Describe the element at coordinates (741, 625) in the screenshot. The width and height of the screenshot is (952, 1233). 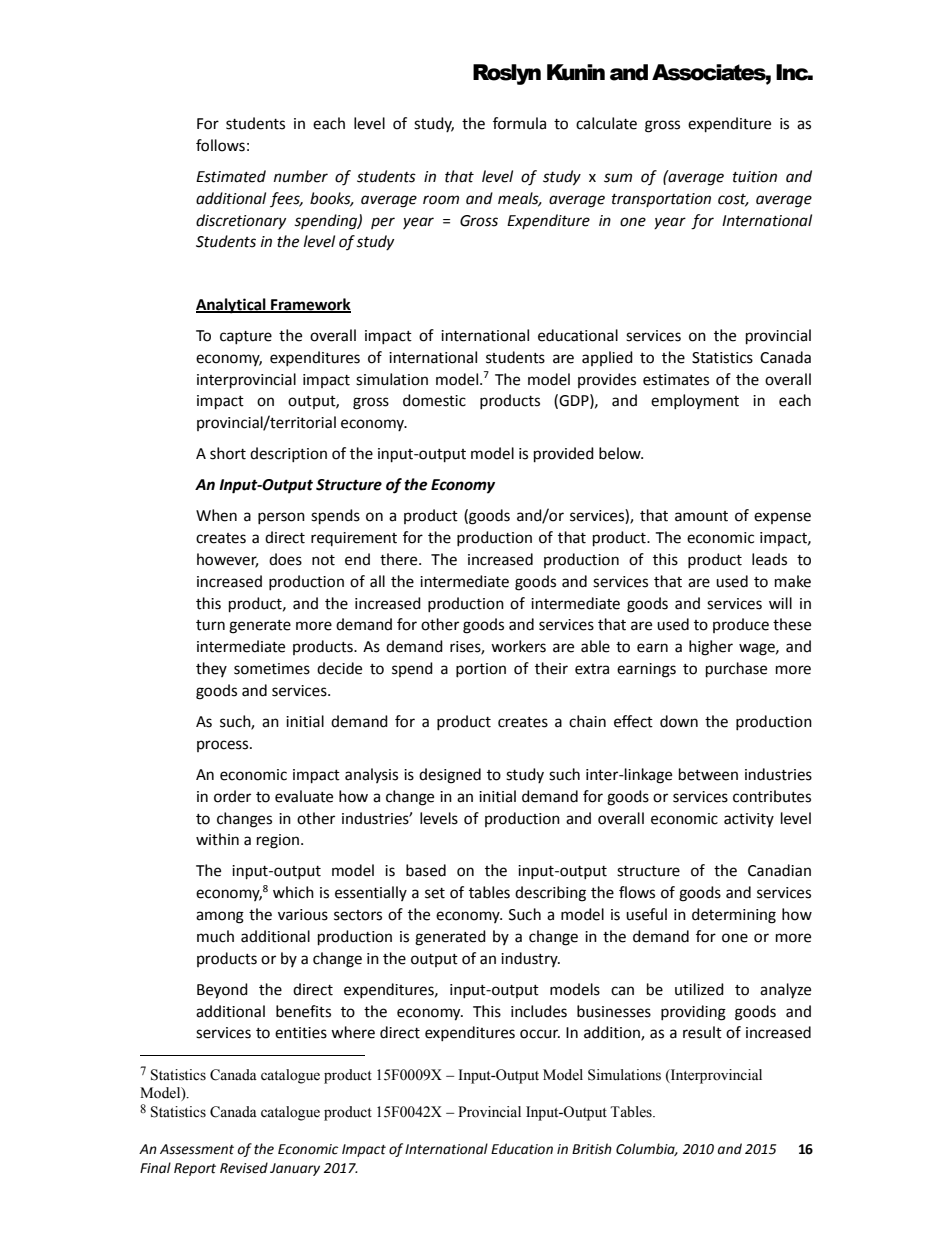
I see `produce` at that location.
